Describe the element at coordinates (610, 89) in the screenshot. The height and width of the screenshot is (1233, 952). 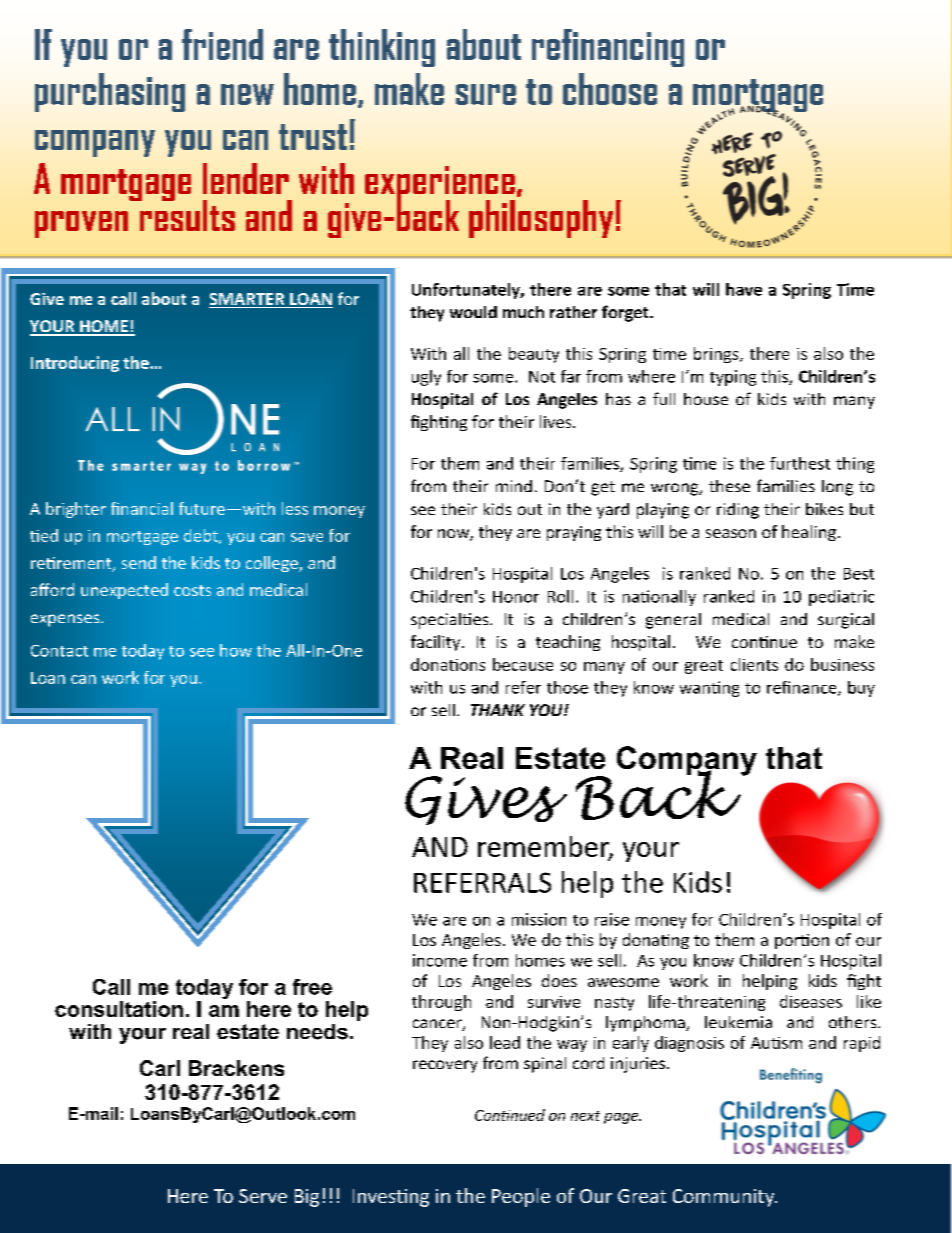
I see `choose` at that location.
